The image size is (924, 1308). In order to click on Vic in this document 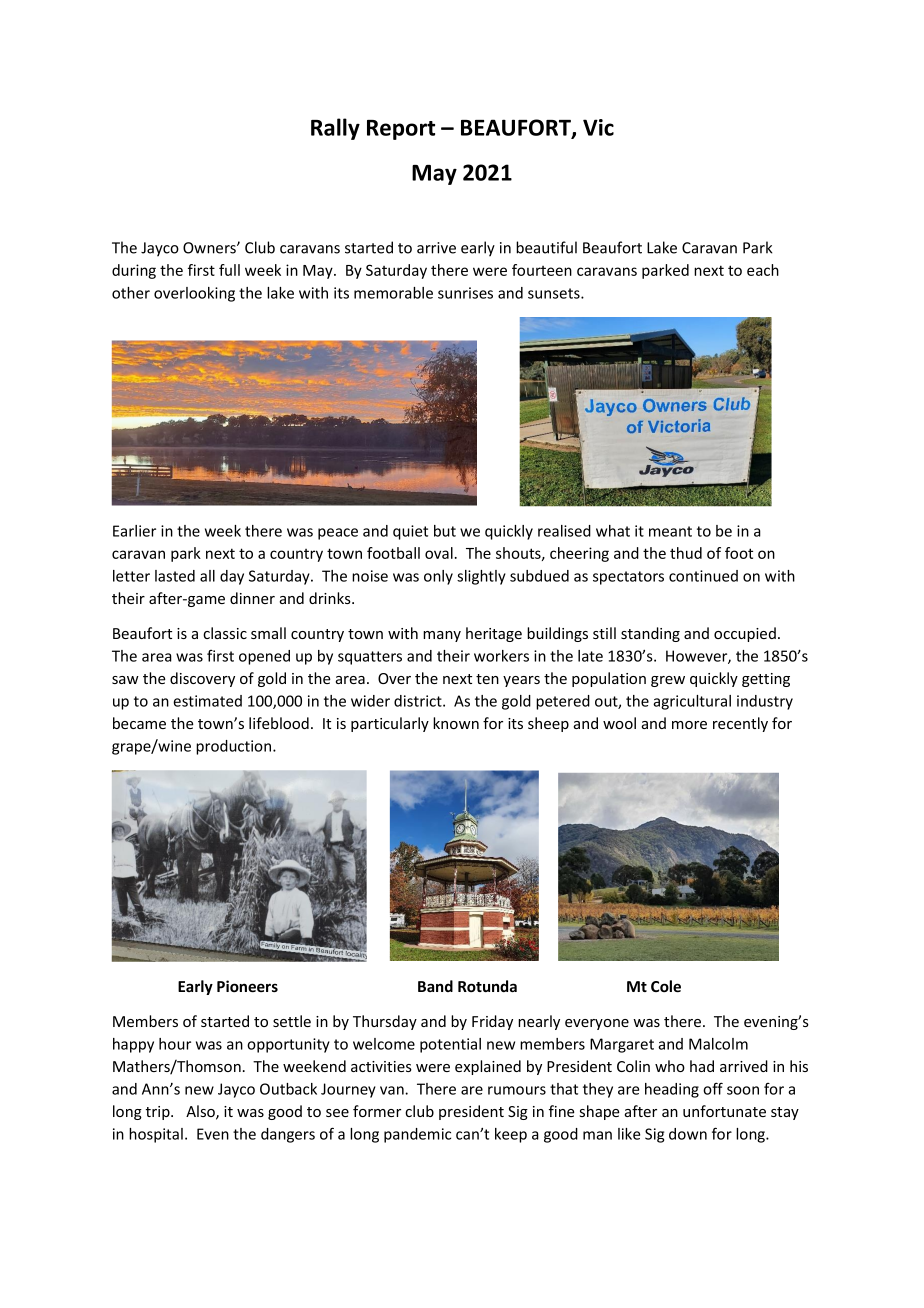, I will do `click(598, 127)`.
